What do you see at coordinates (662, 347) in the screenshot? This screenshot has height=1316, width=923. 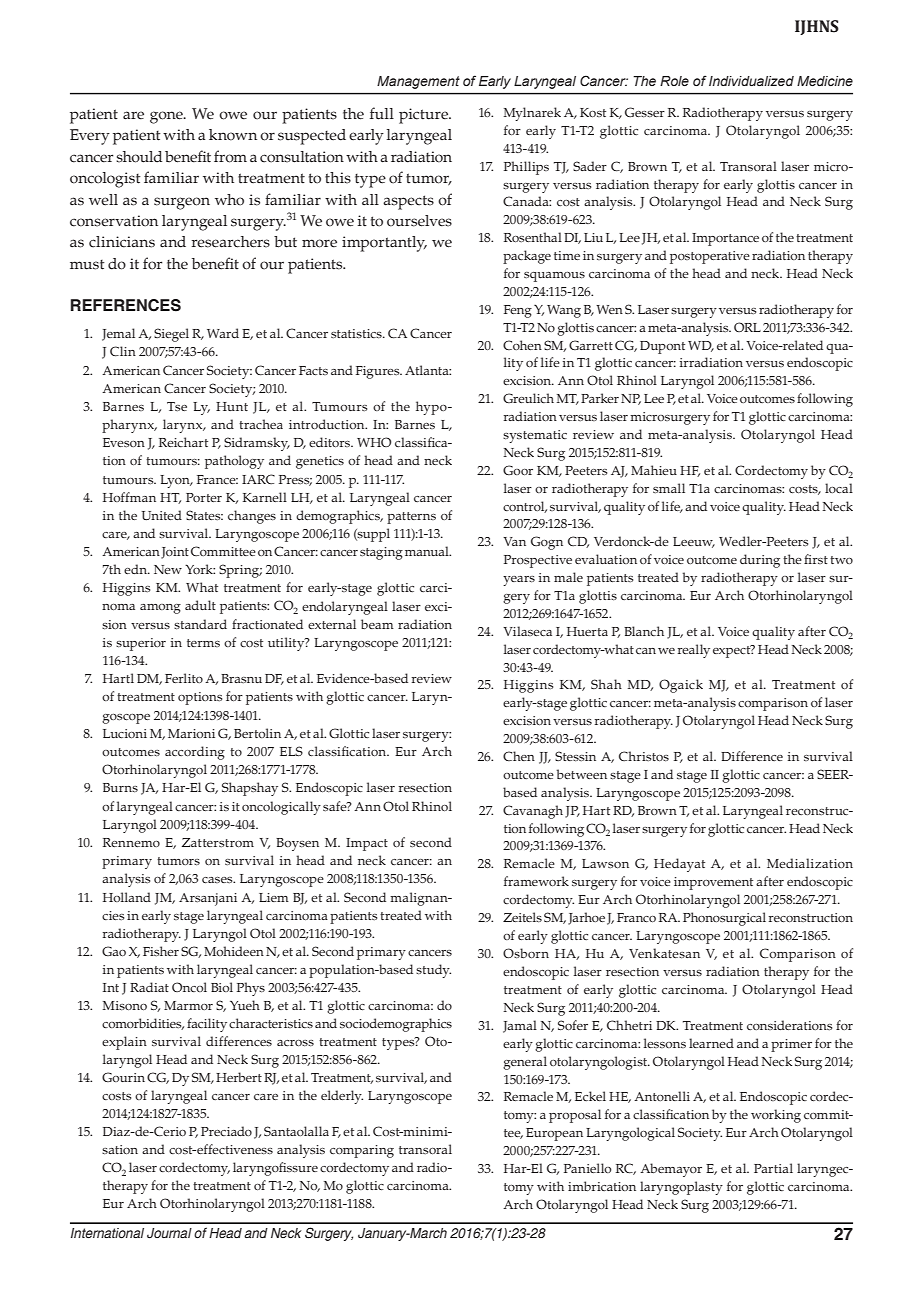 I see `Dupont` at bounding box center [662, 347].
